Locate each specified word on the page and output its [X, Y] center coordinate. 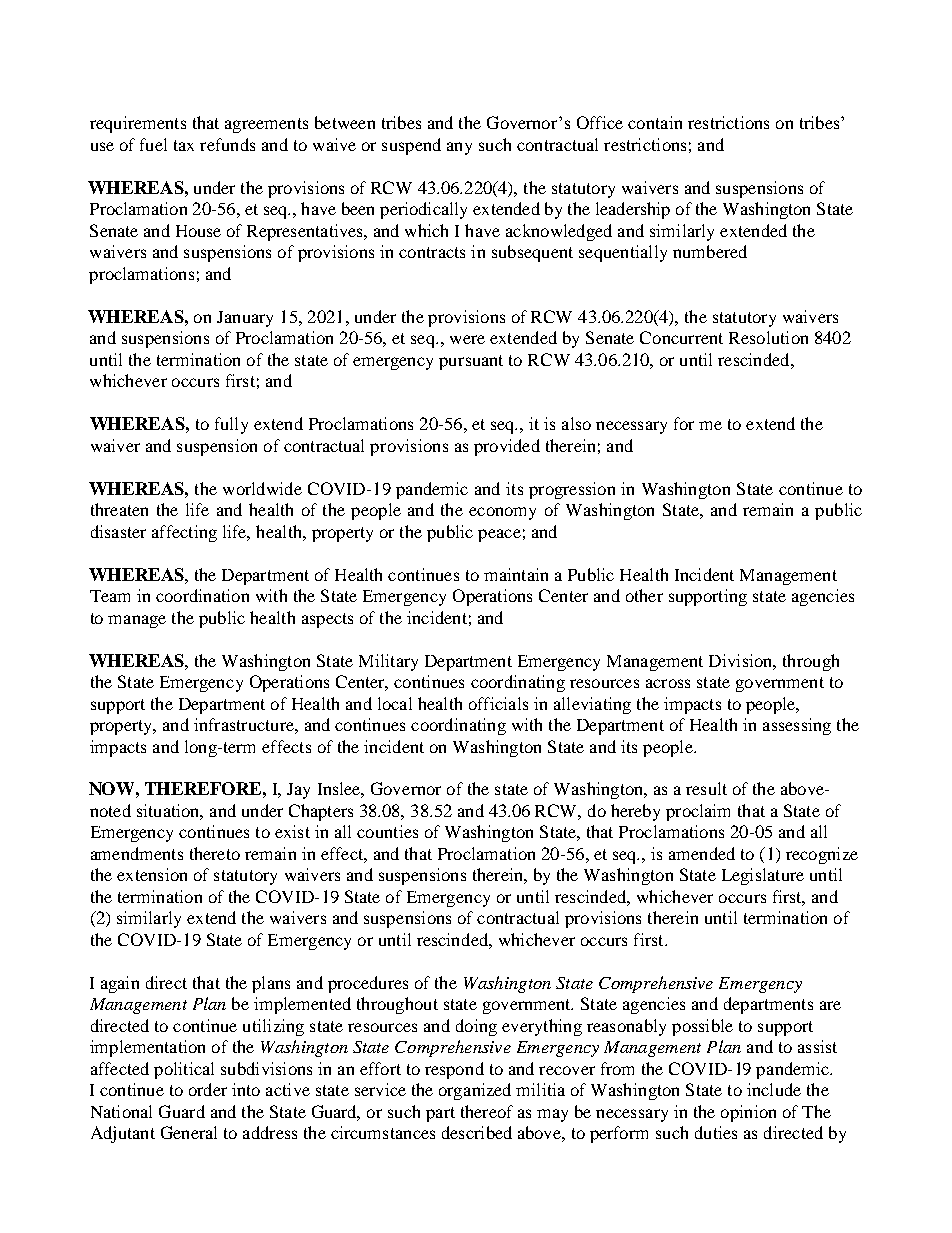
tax [184, 145]
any [459, 148]
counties [387, 831]
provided [507, 447]
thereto [215, 853]
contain [655, 122]
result [706, 788]
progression [572, 490]
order [208, 1089]
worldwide [262, 488]
